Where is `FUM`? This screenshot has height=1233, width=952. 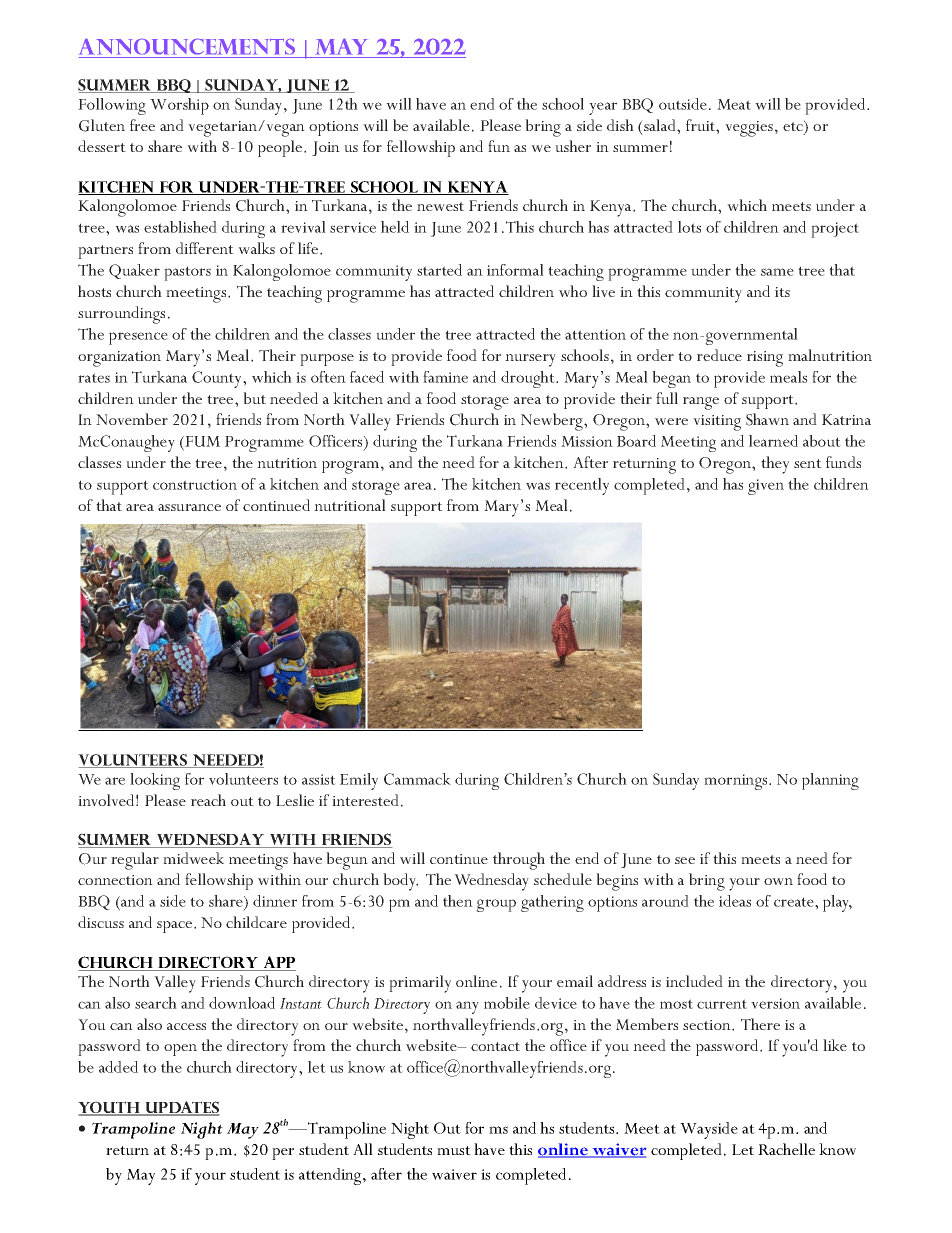 FUM is located at coordinates (201, 443).
